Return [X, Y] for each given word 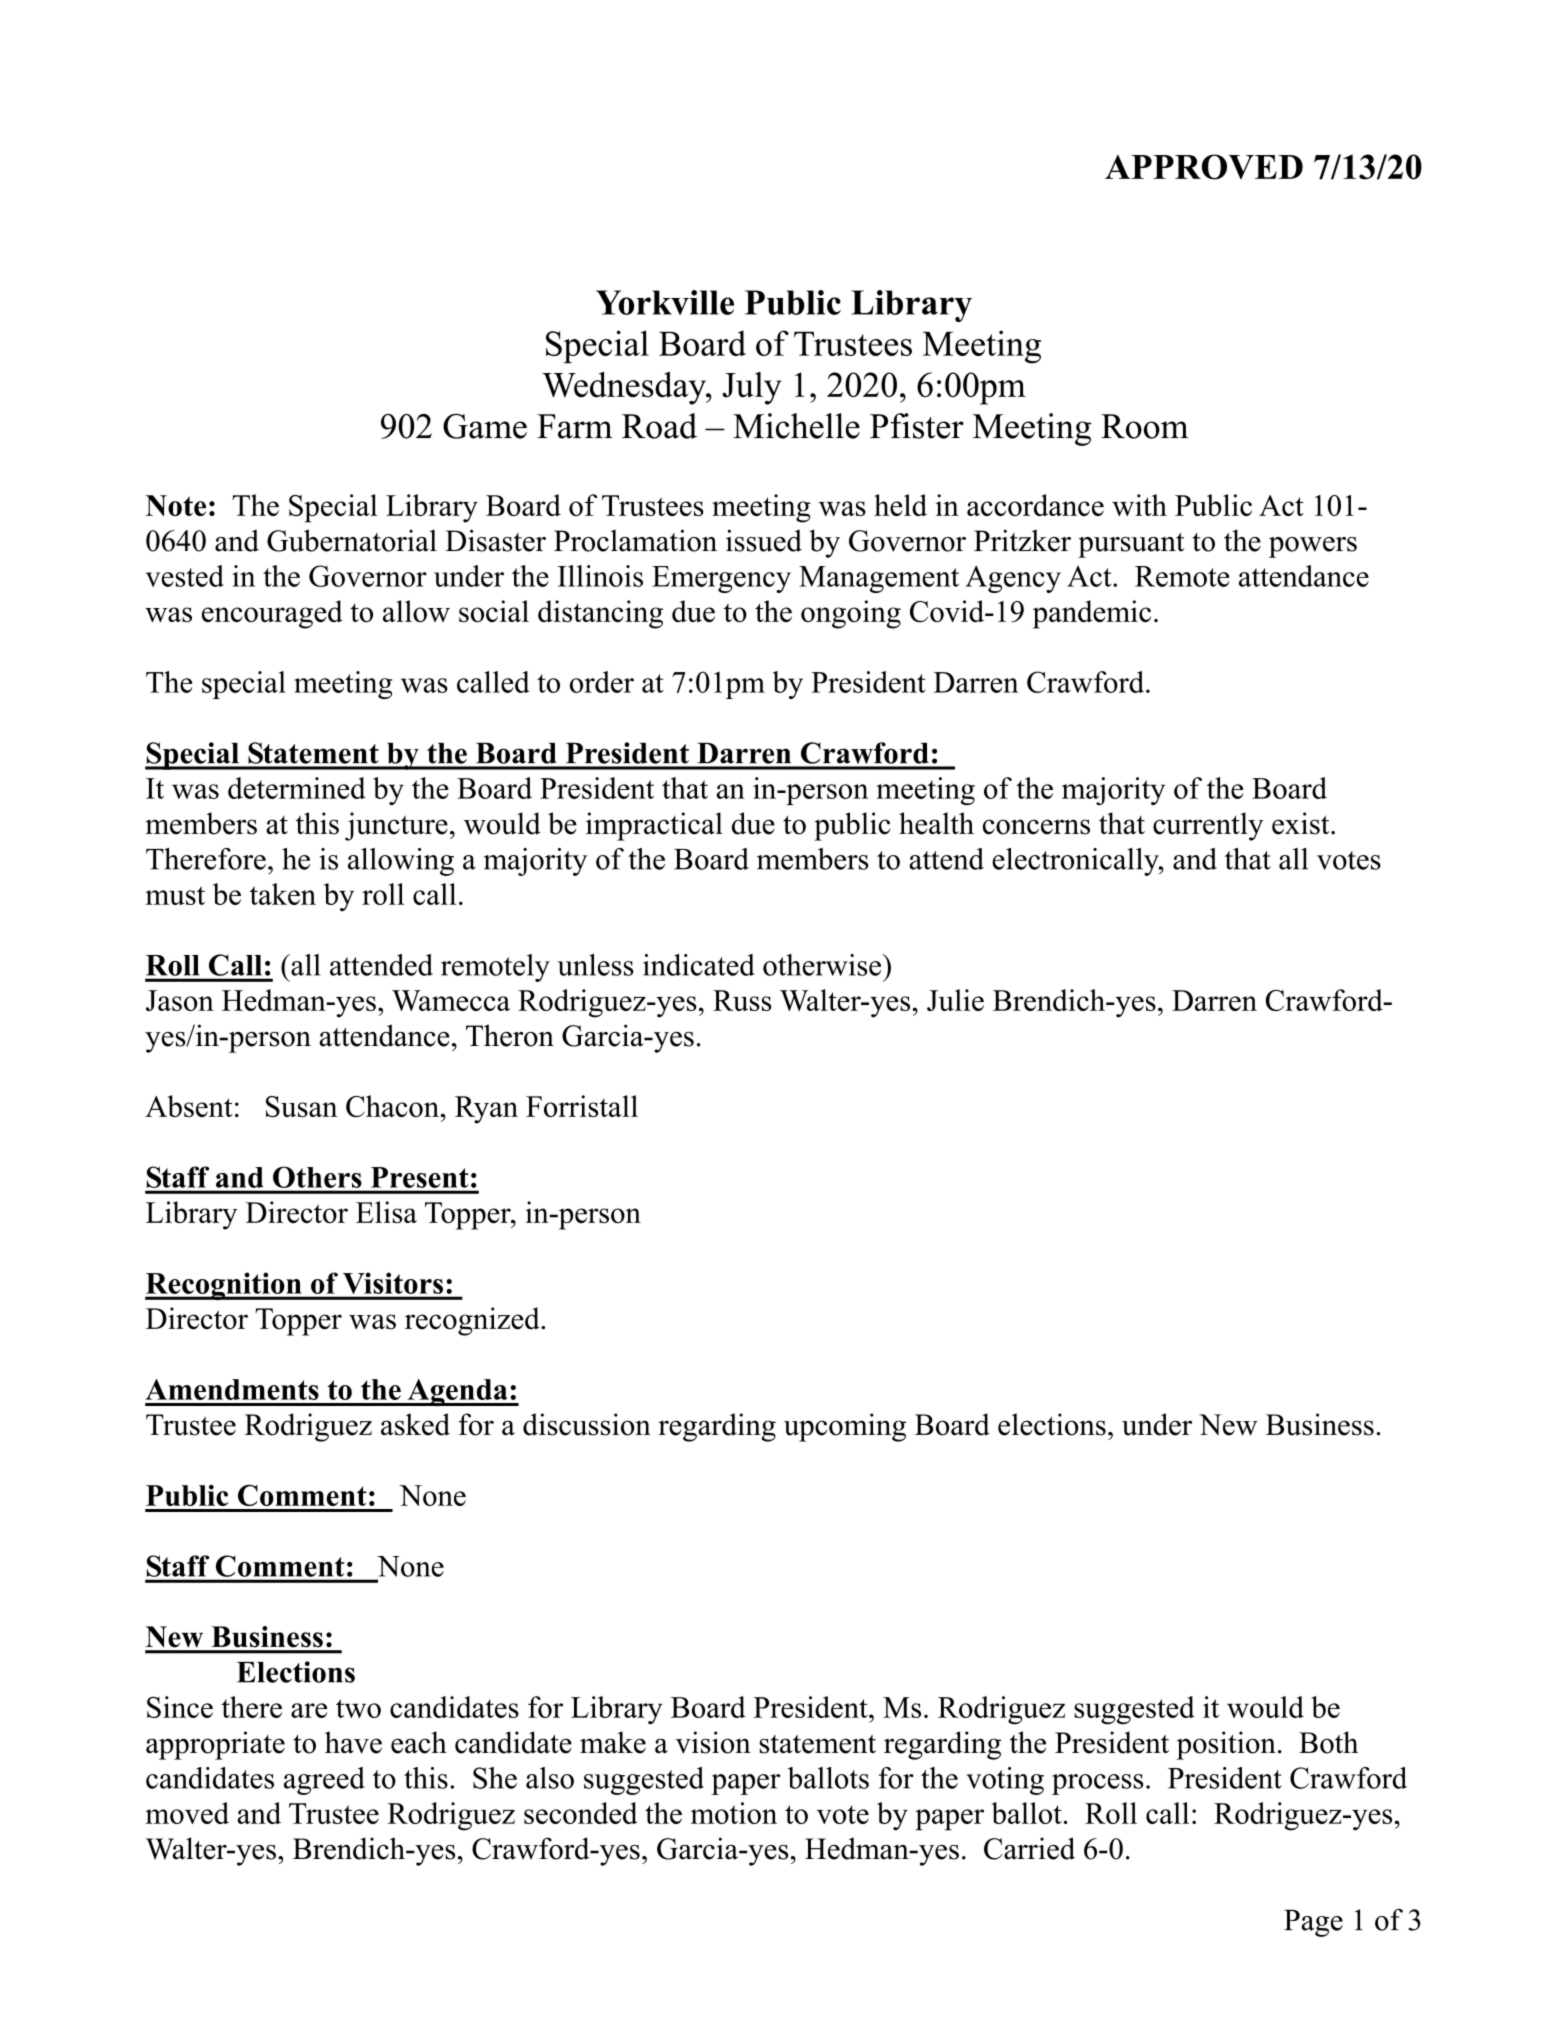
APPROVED [1204, 167]
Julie [955, 1000]
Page [1313, 1923]
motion [734, 1813]
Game [485, 426]
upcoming [845, 1427]
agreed [324, 1781]
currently [1208, 826]
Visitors [393, 1283]
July [752, 388]
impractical [654, 826]
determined [297, 788]
